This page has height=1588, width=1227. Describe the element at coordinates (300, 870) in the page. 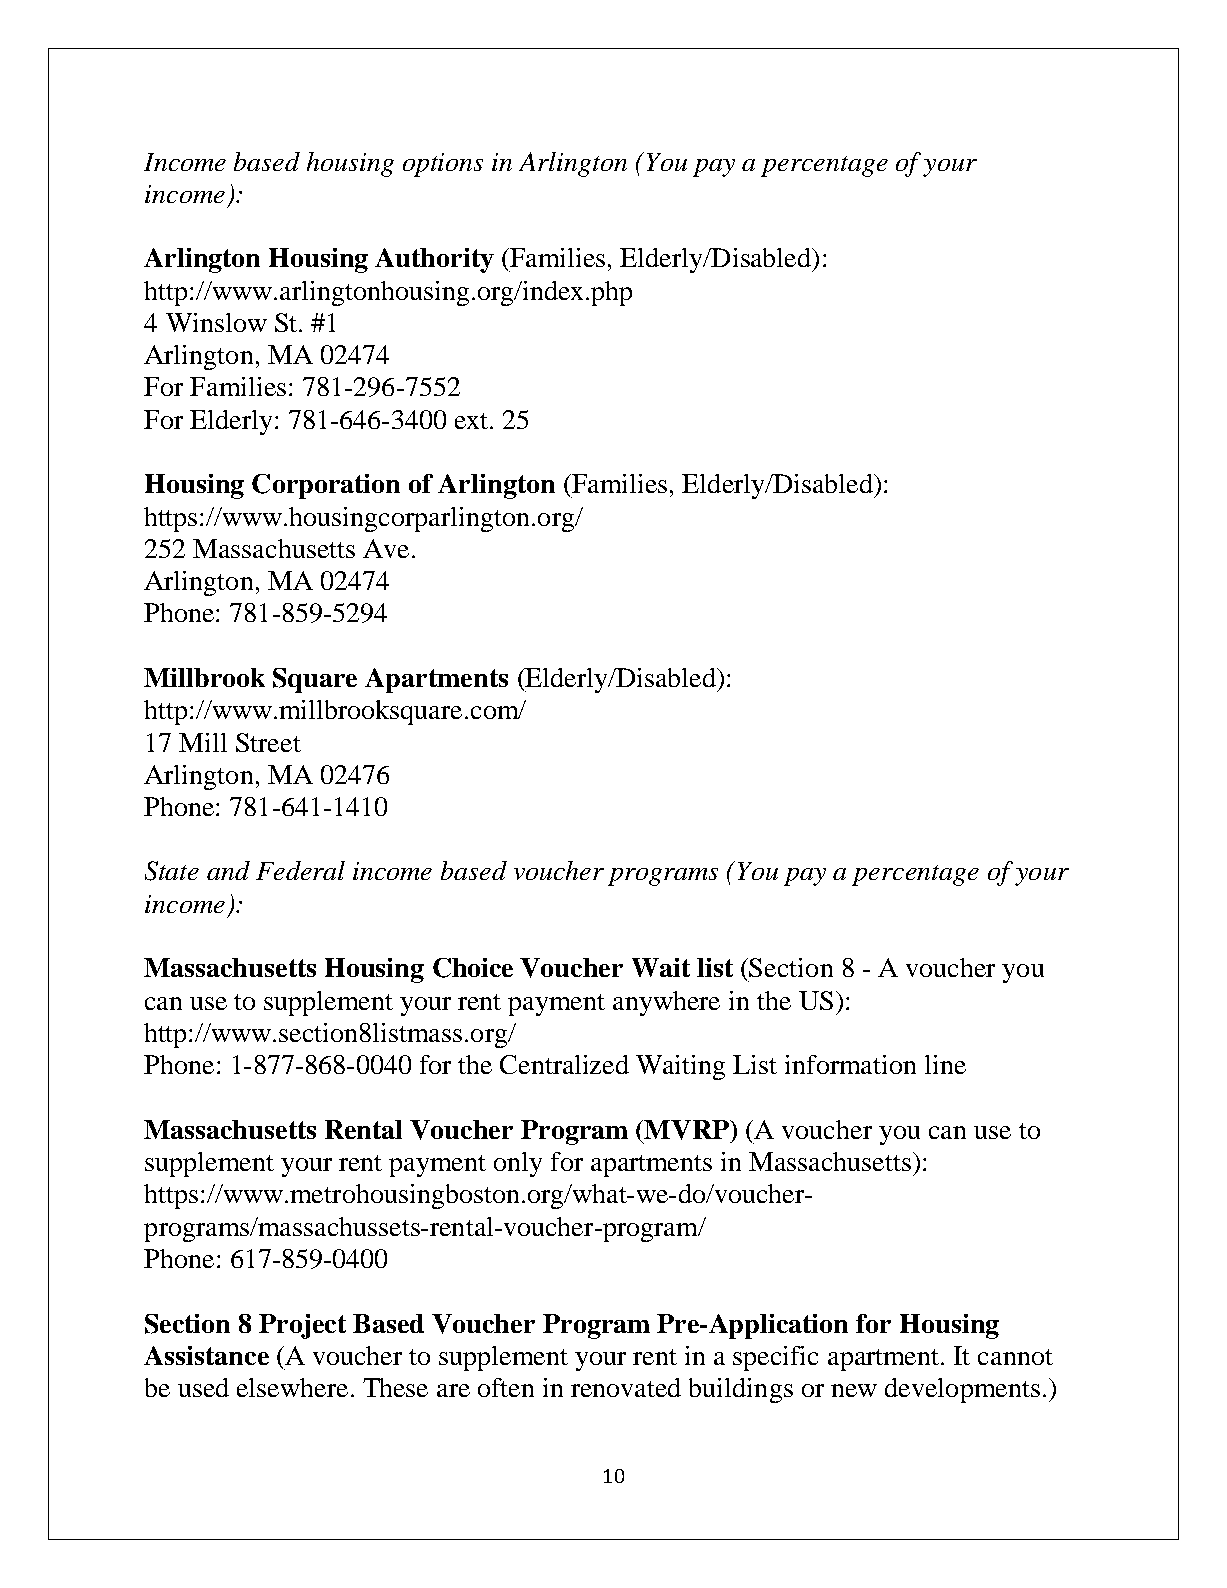

I see `Federal` at that location.
